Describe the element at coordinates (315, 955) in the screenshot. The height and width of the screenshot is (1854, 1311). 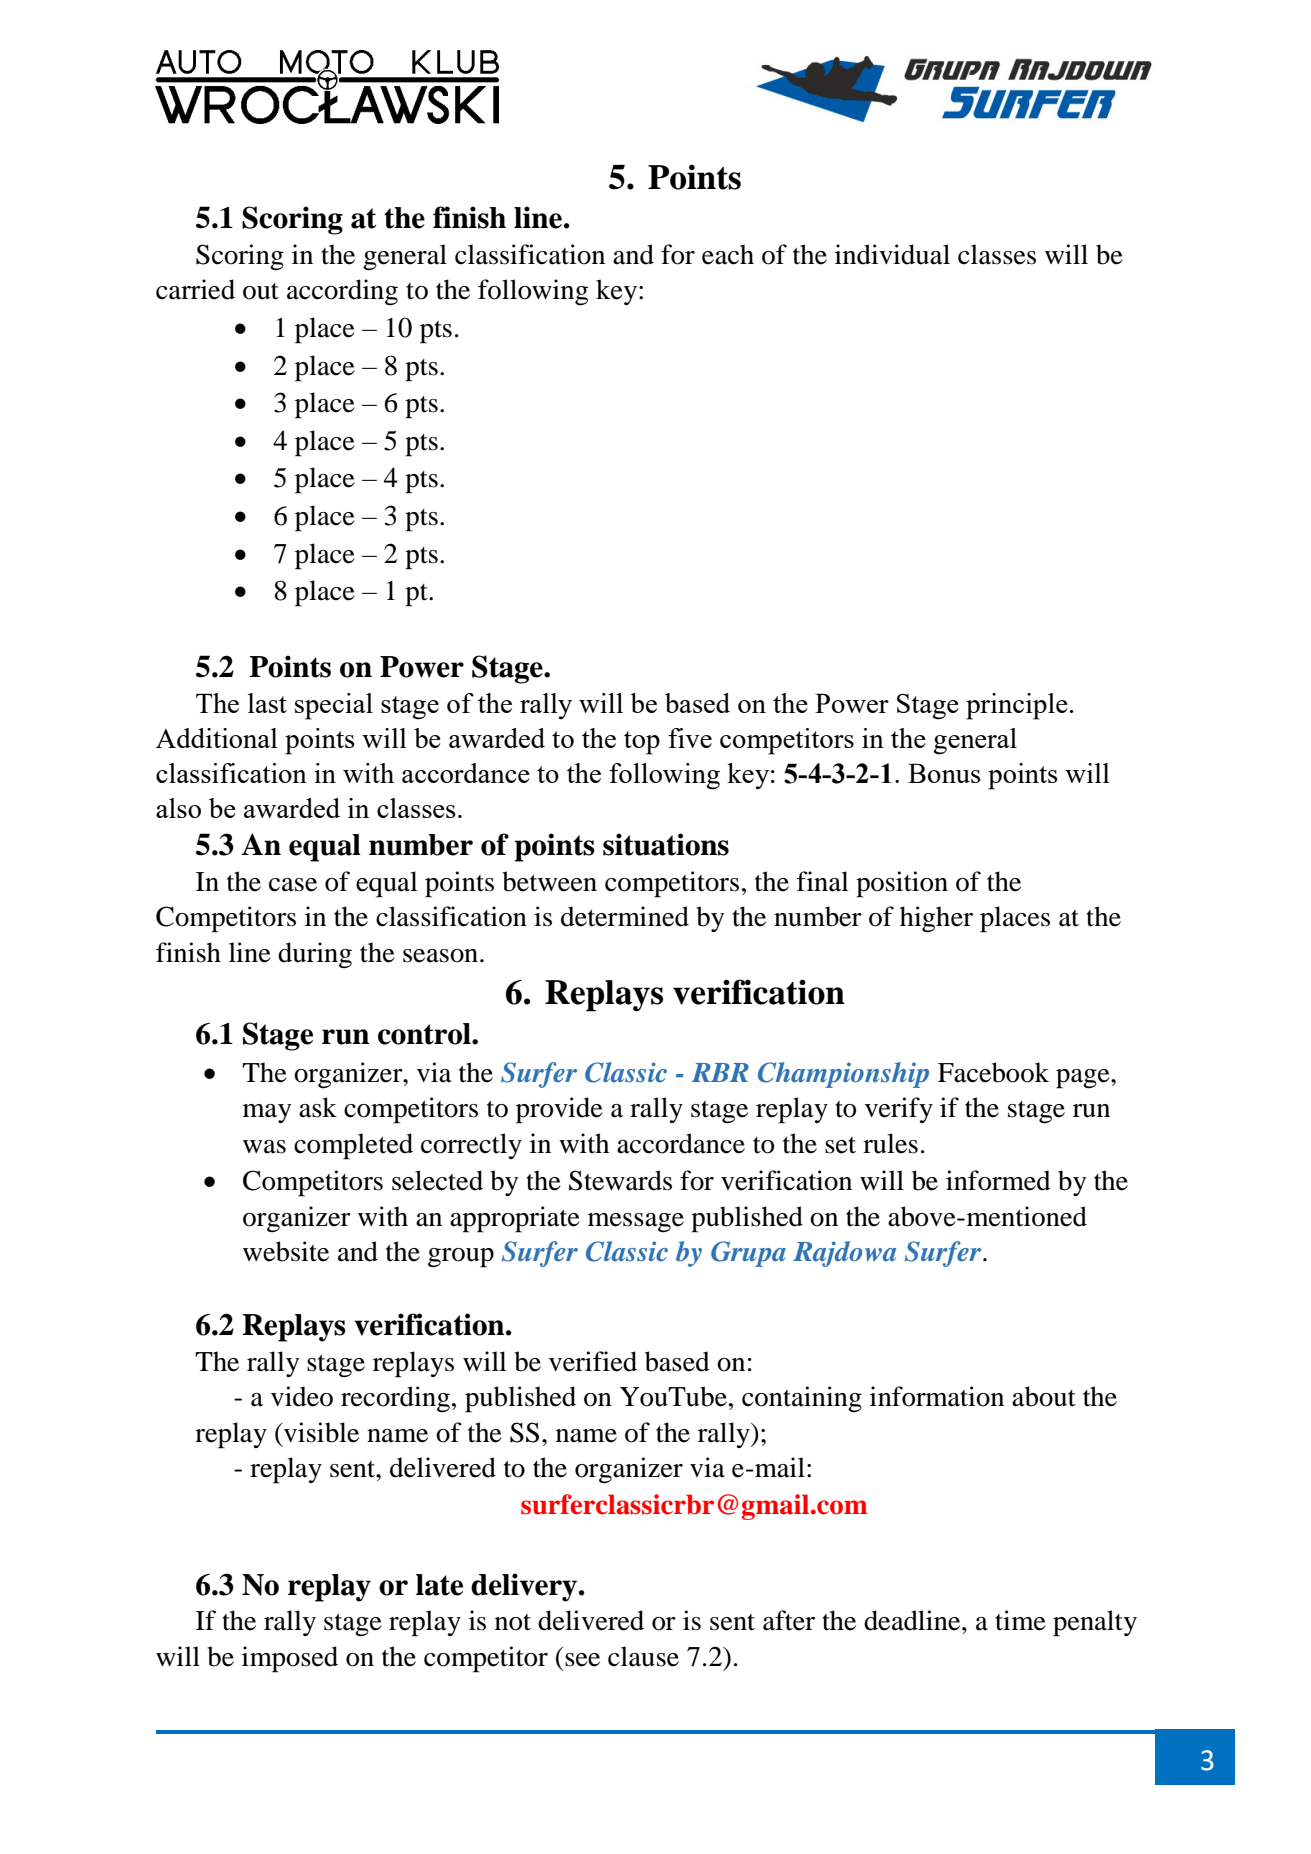
I see `during` at that location.
